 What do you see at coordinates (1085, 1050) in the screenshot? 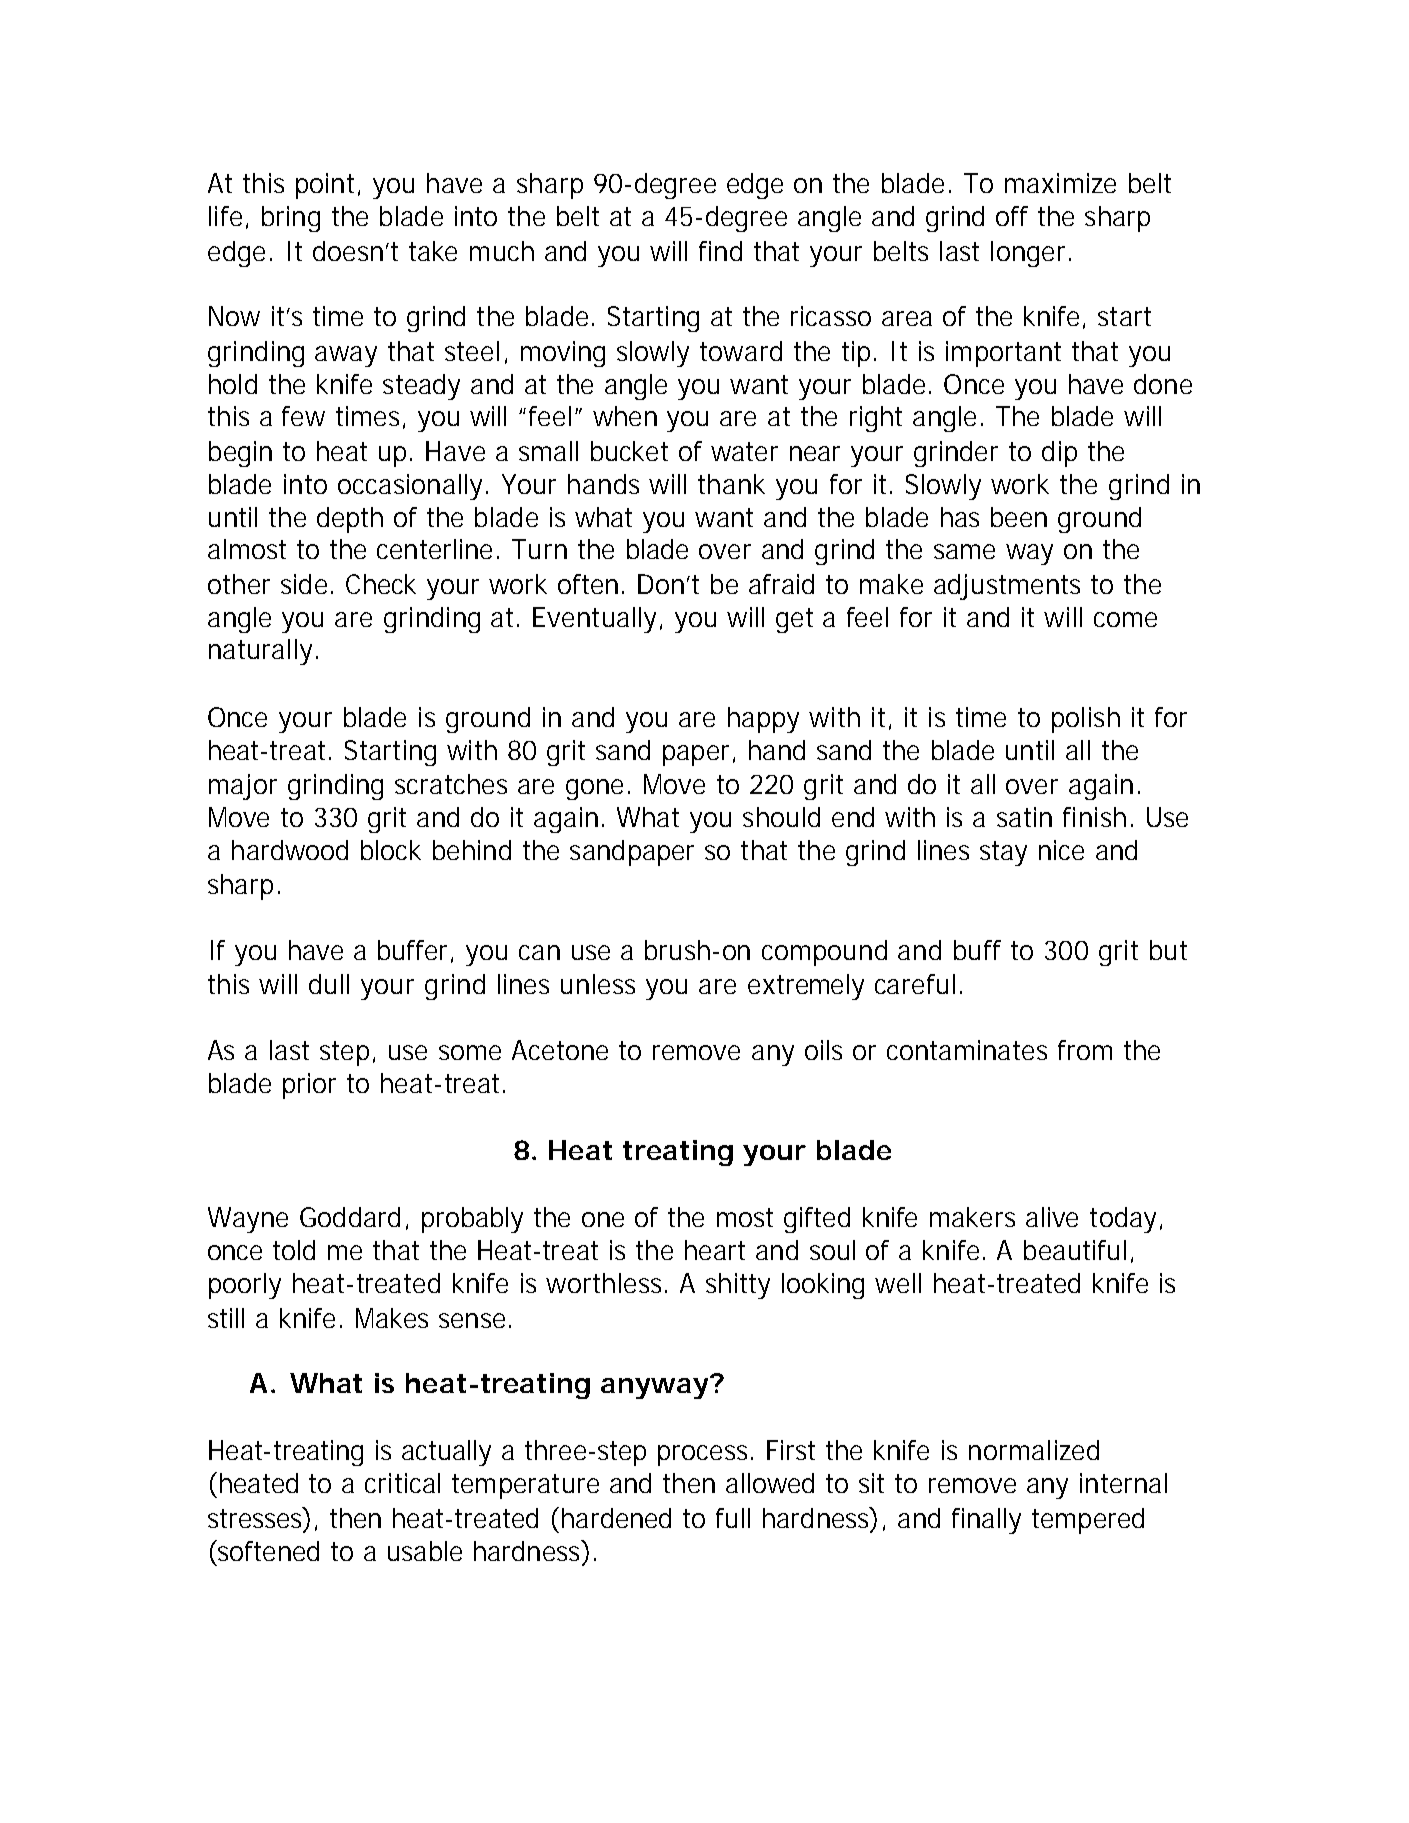
I see `from` at bounding box center [1085, 1050].
